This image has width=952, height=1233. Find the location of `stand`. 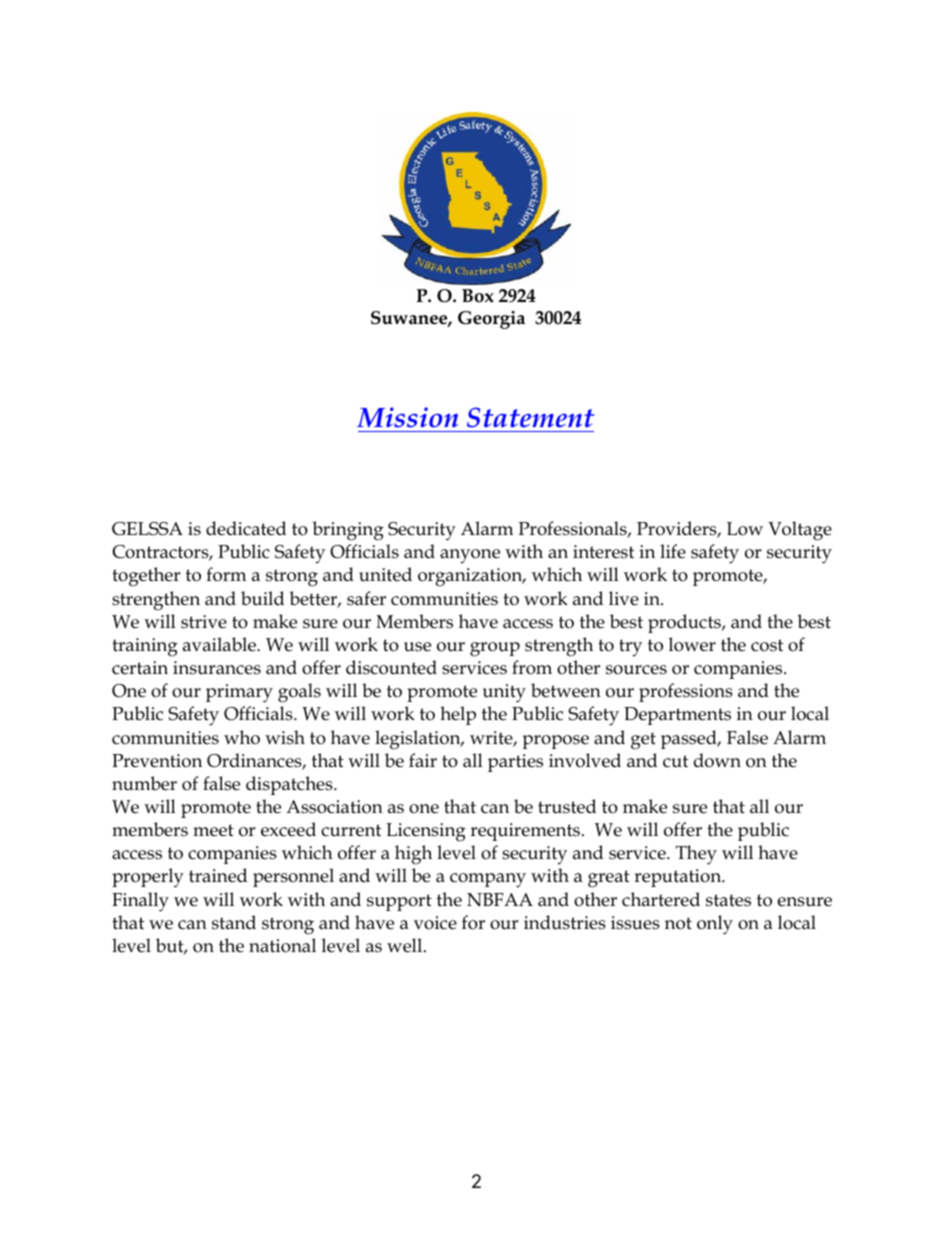

stand is located at coordinates (234, 922).
